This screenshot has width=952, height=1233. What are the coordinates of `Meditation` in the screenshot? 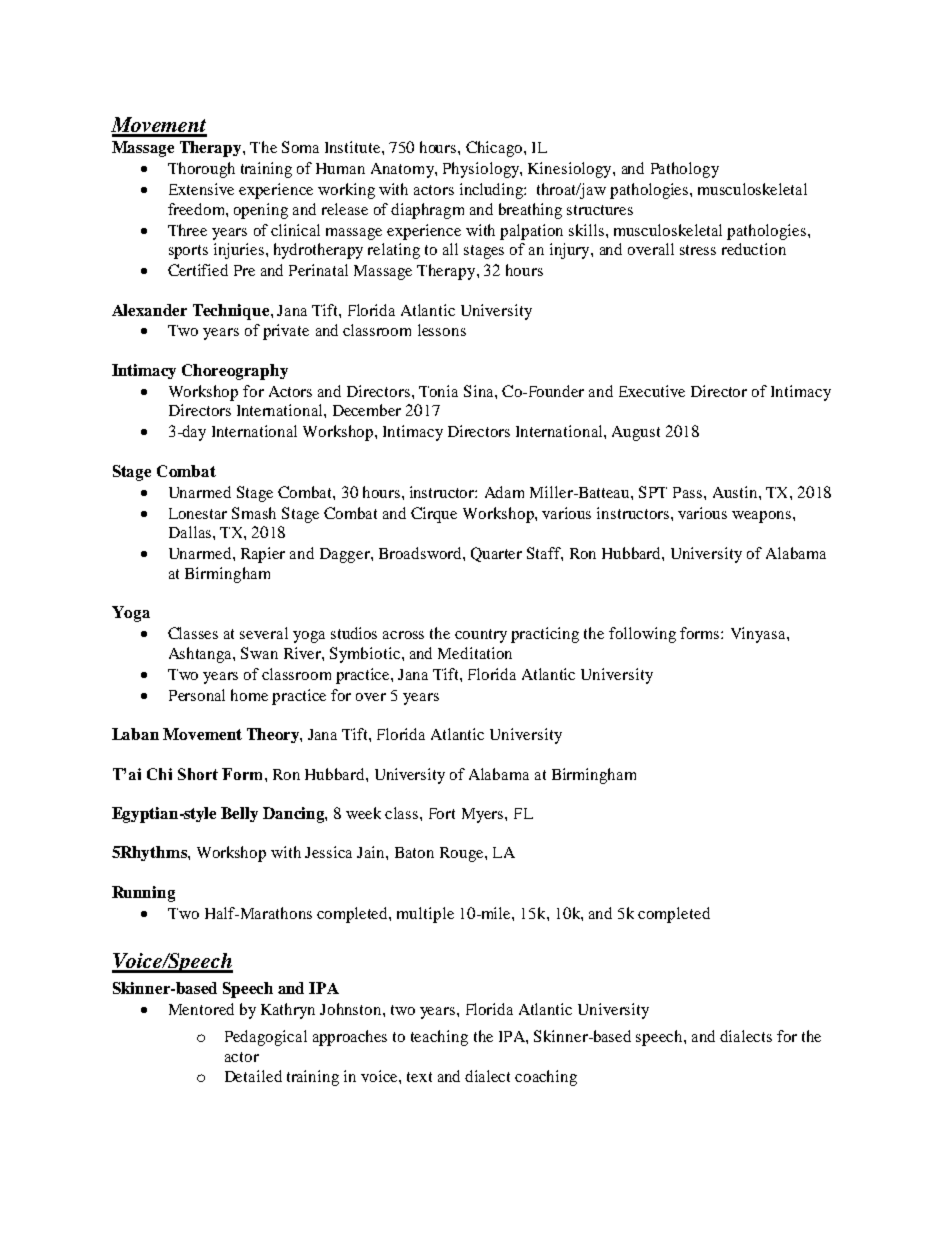 It's located at (475, 653).
